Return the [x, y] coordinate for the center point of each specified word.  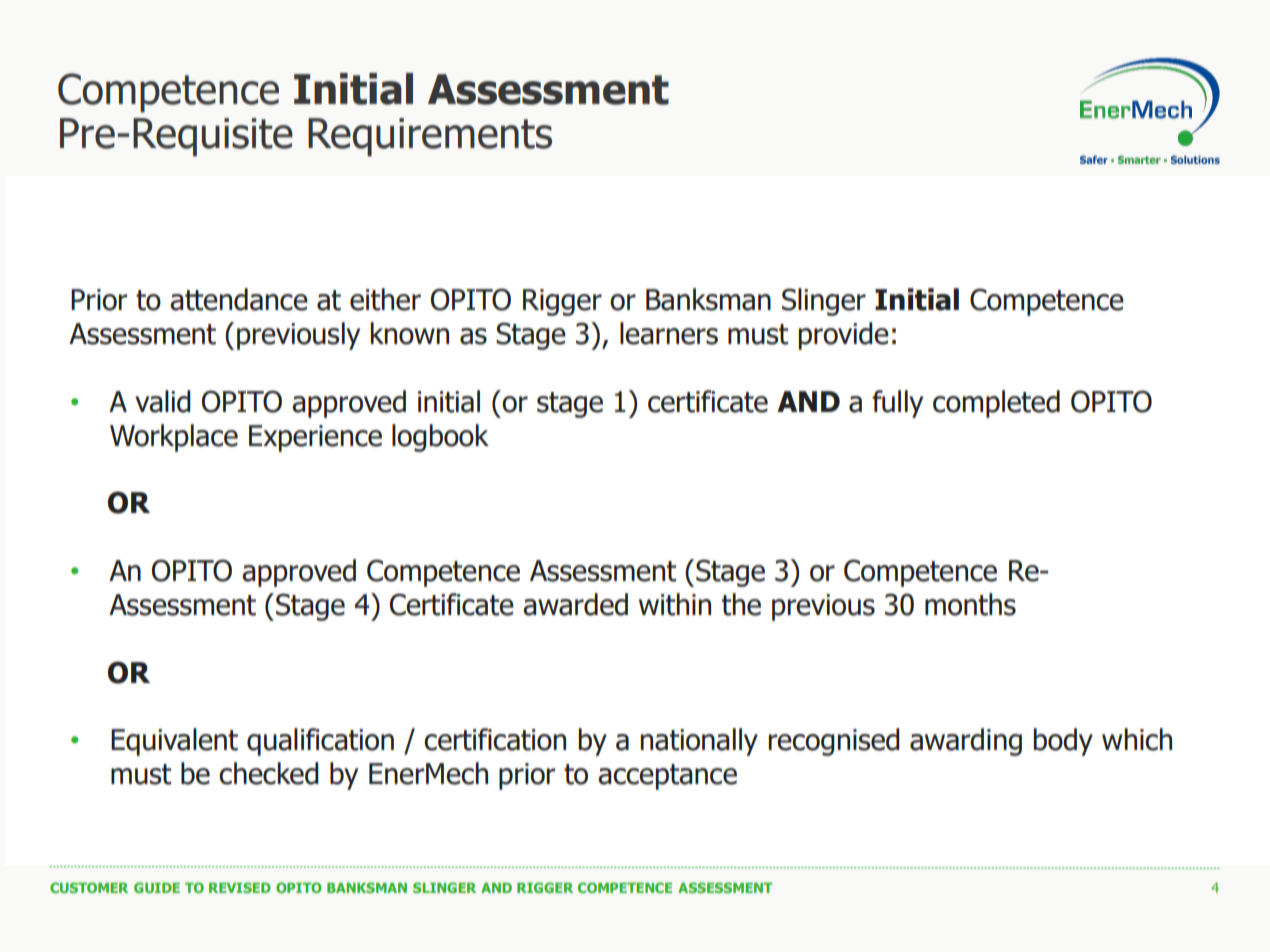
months [970, 604]
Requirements [430, 137]
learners [669, 333]
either [385, 299]
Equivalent [174, 742]
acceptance [667, 777]
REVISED [240, 887]
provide [844, 336]
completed [996, 404]
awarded [575, 604]
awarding [966, 742]
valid [163, 401]
